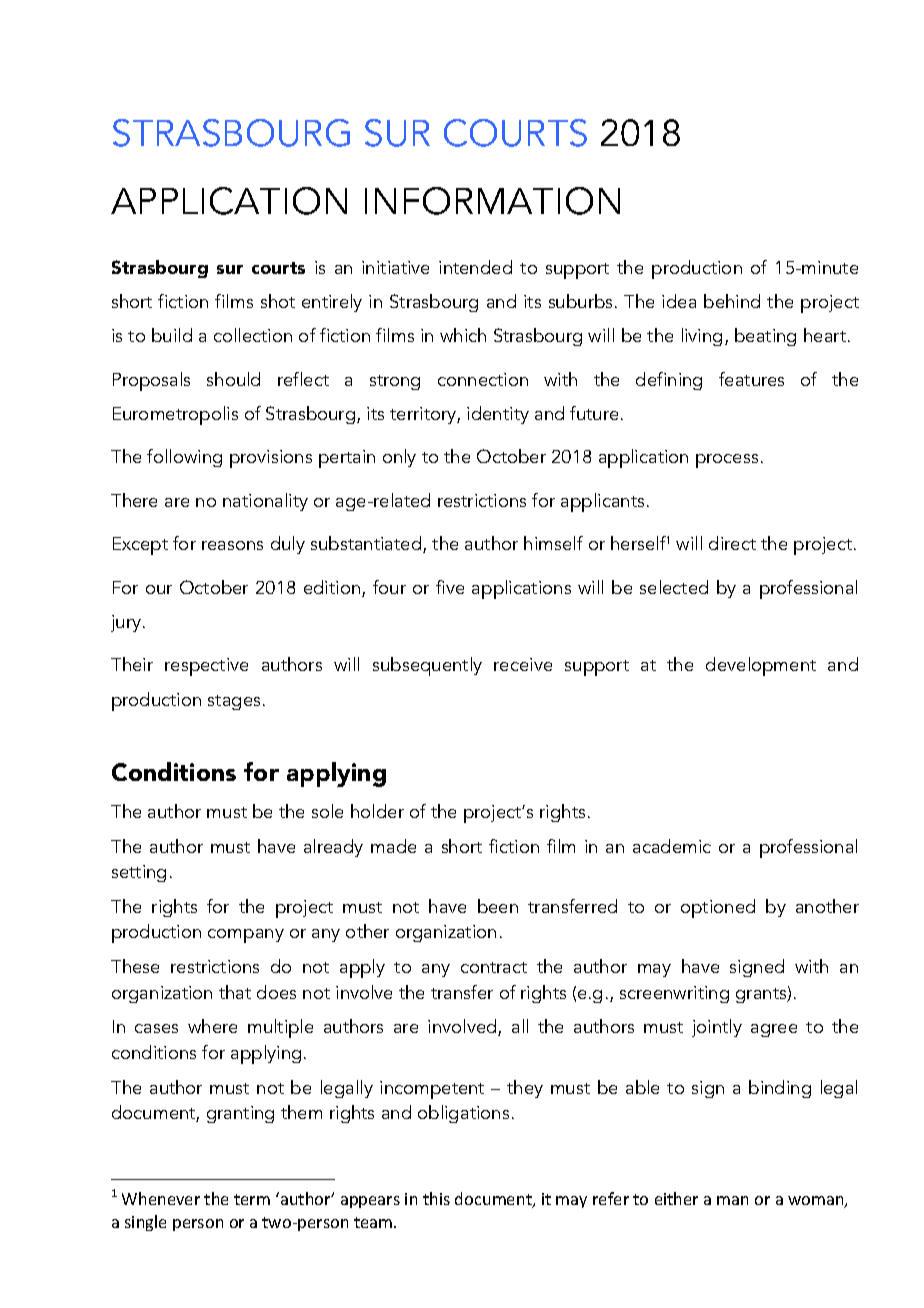 The height and width of the page is (1308, 924). What do you see at coordinates (761, 666) in the page?
I see `development` at bounding box center [761, 666].
